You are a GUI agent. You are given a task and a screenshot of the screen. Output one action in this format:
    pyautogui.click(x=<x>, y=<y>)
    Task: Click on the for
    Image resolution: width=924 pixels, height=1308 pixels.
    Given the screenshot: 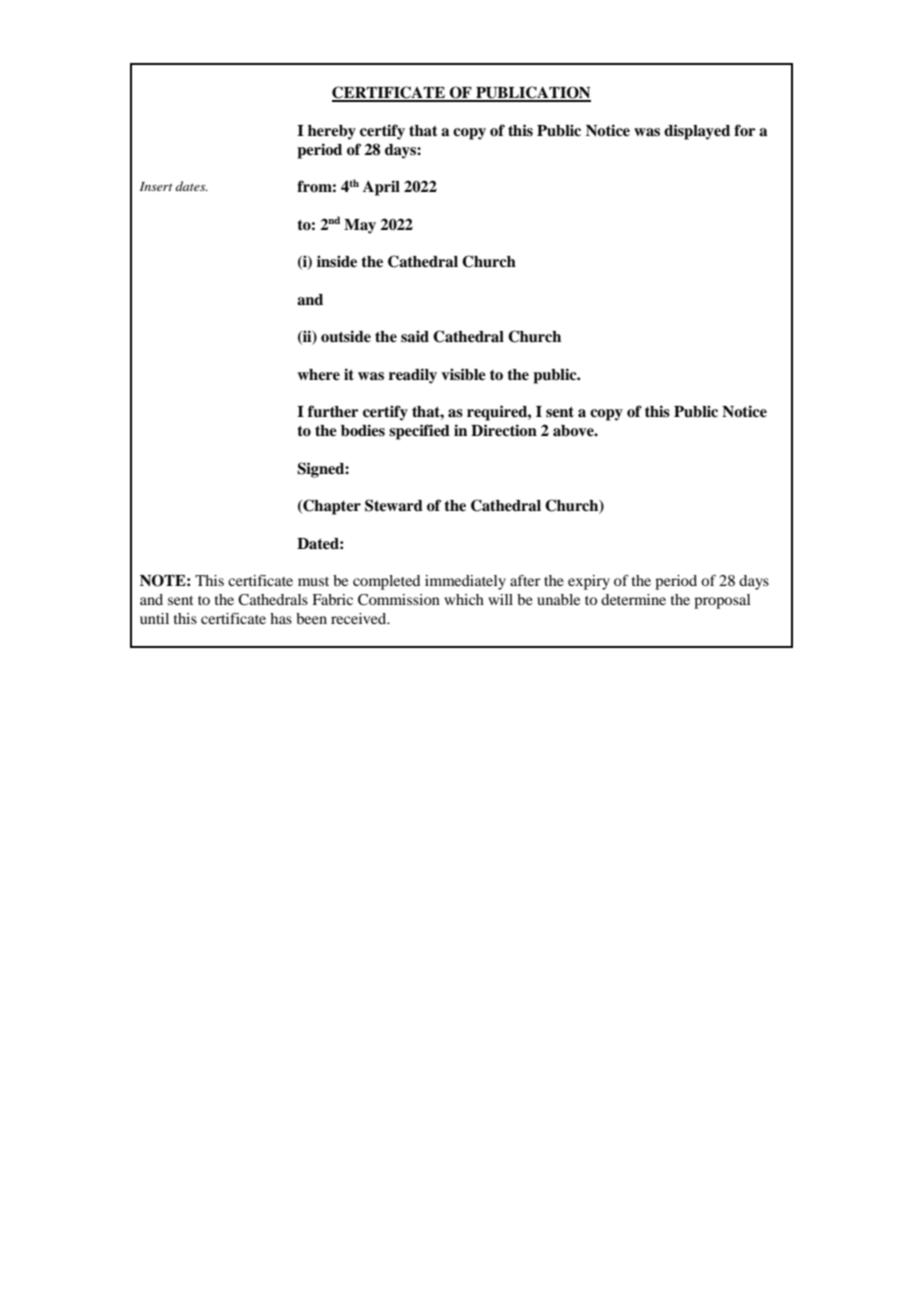 What is the action you would take?
    pyautogui.click(x=744, y=130)
